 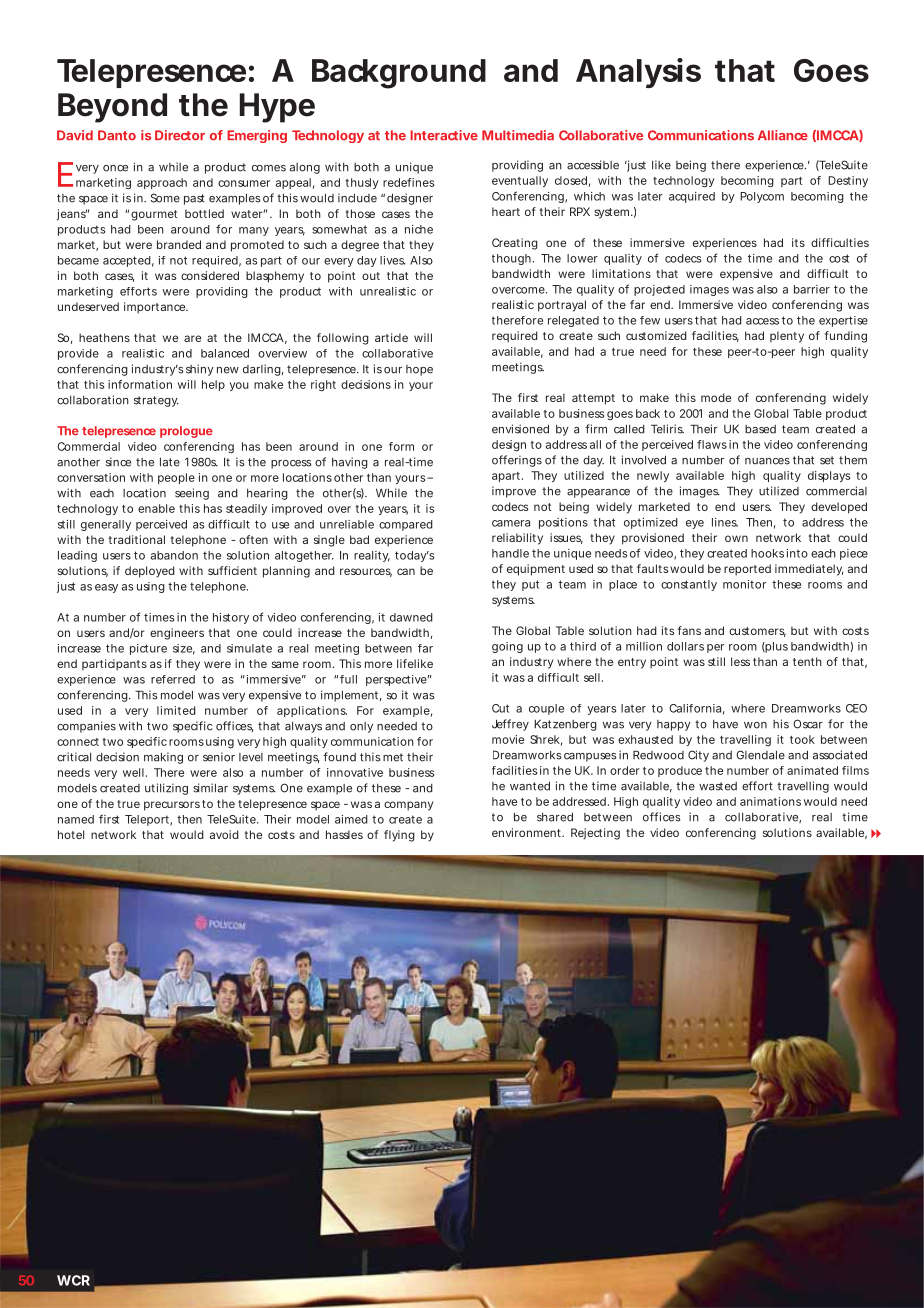 I want to click on article, so click(x=391, y=337).
